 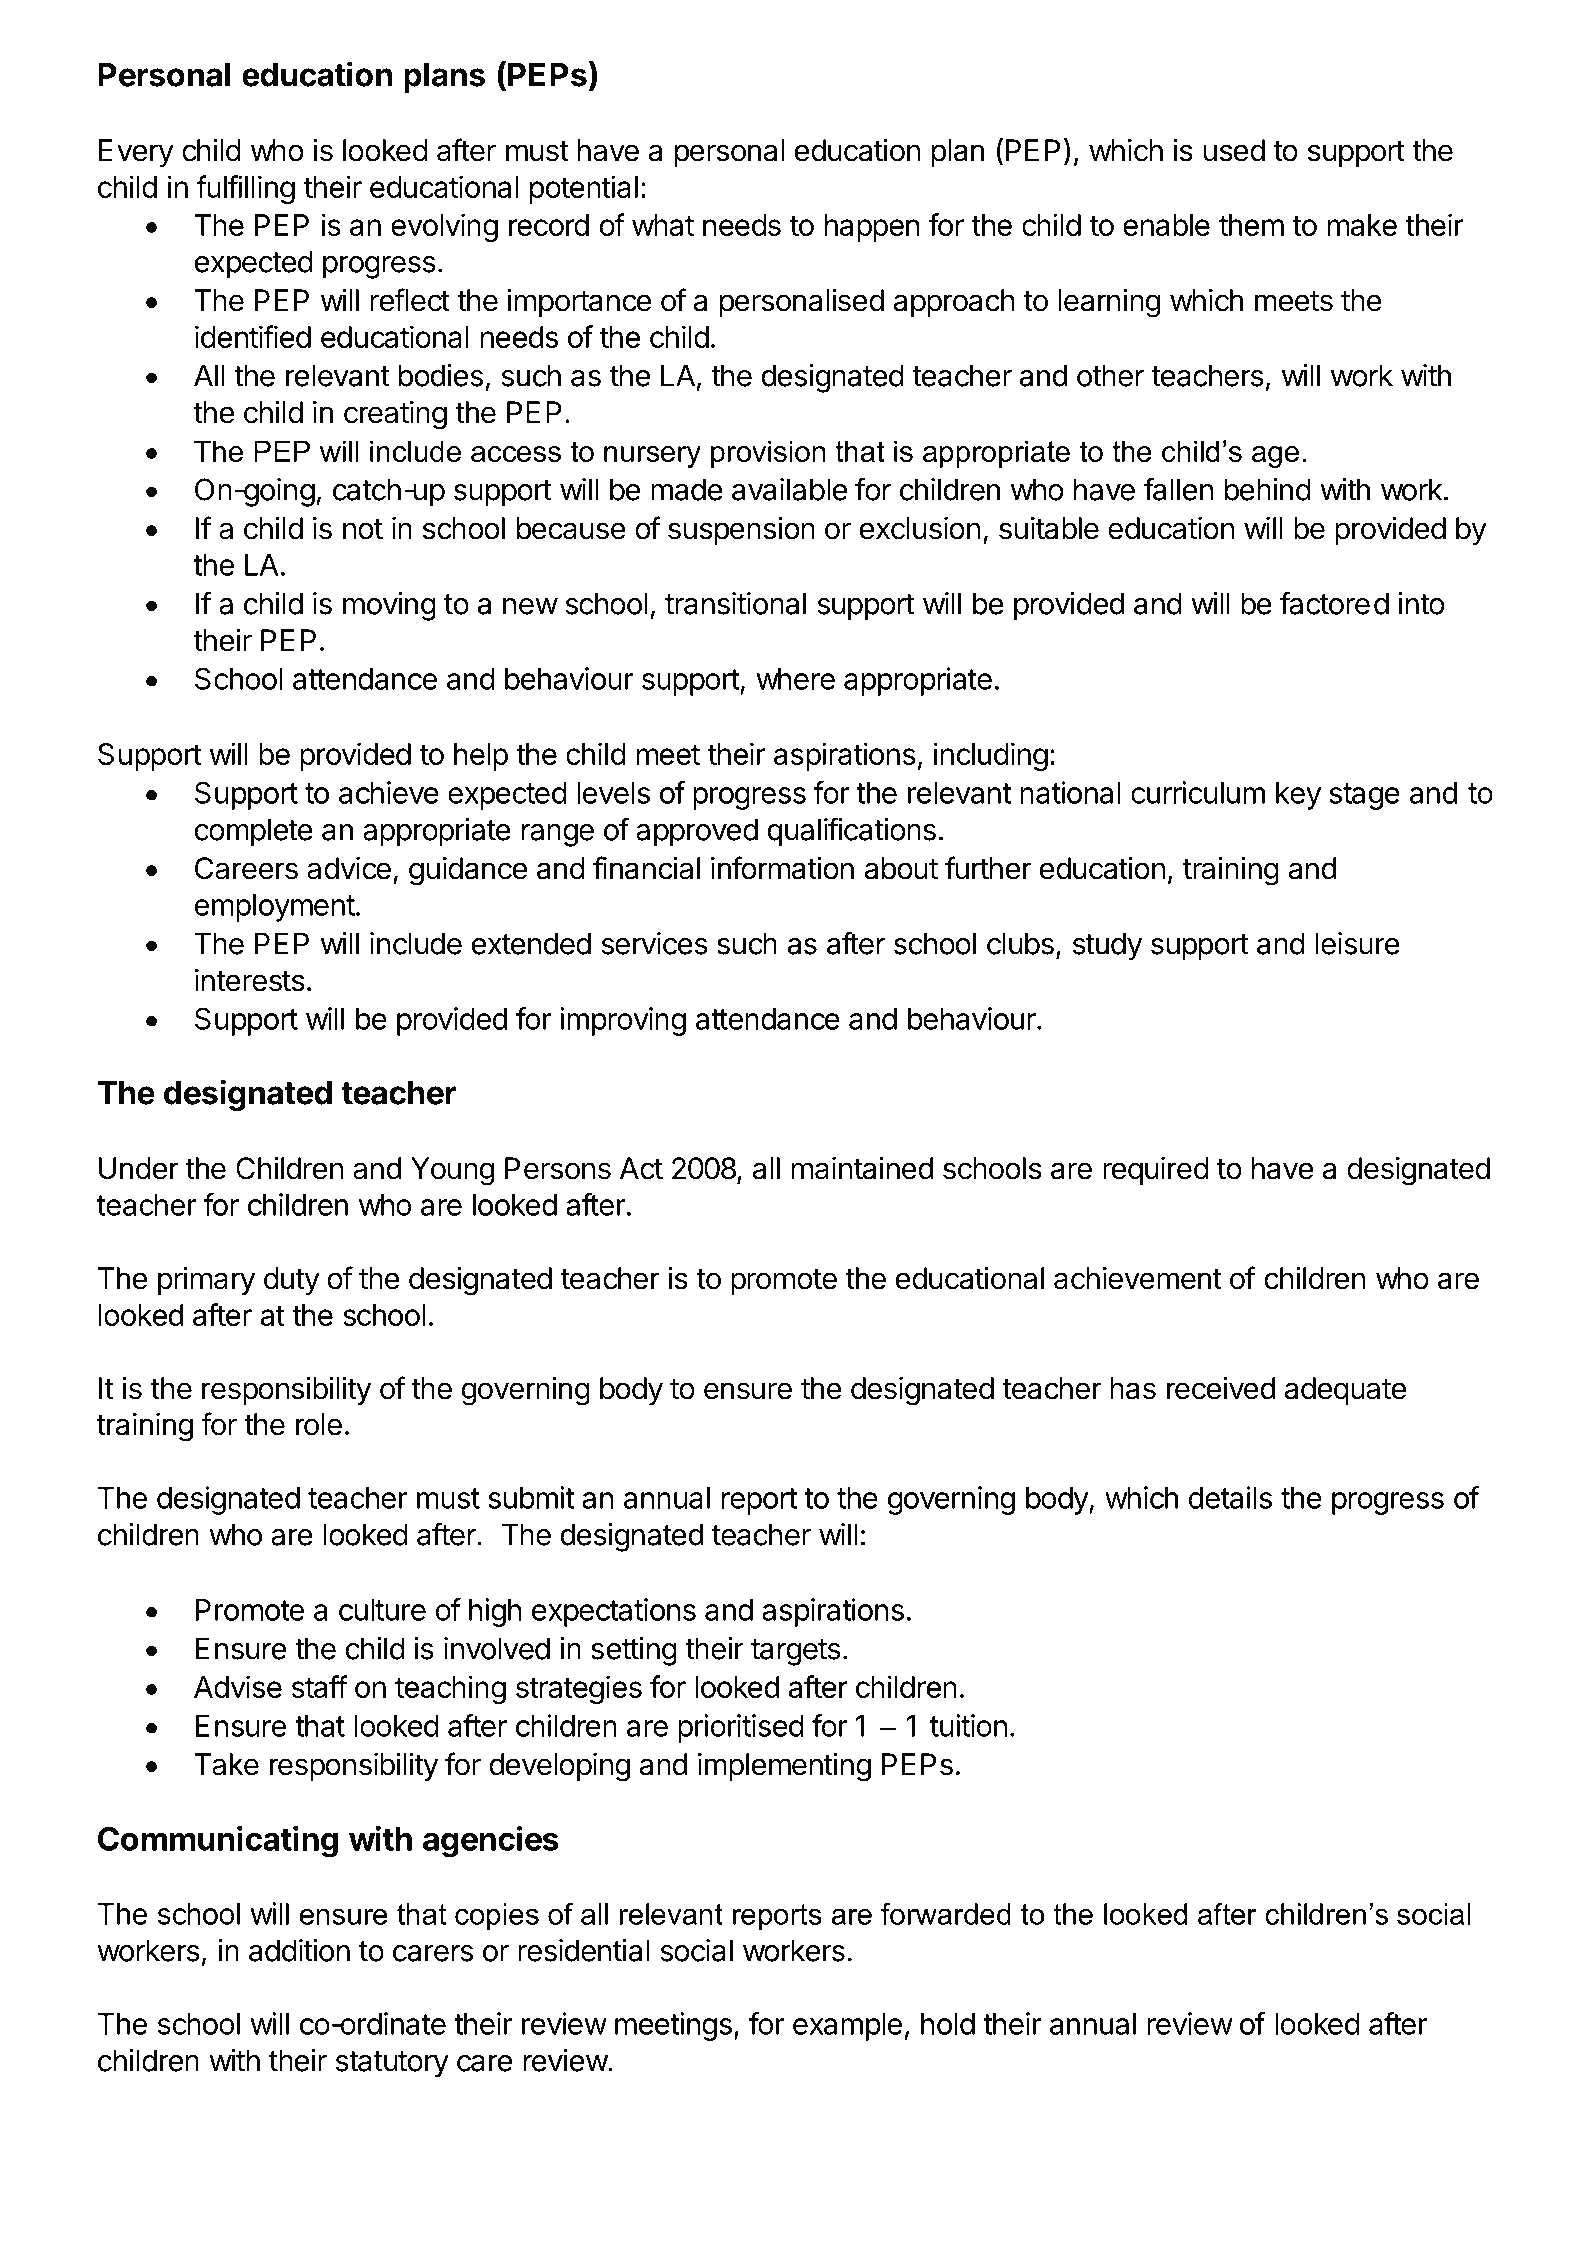 I want to click on details, so click(x=1230, y=1497).
